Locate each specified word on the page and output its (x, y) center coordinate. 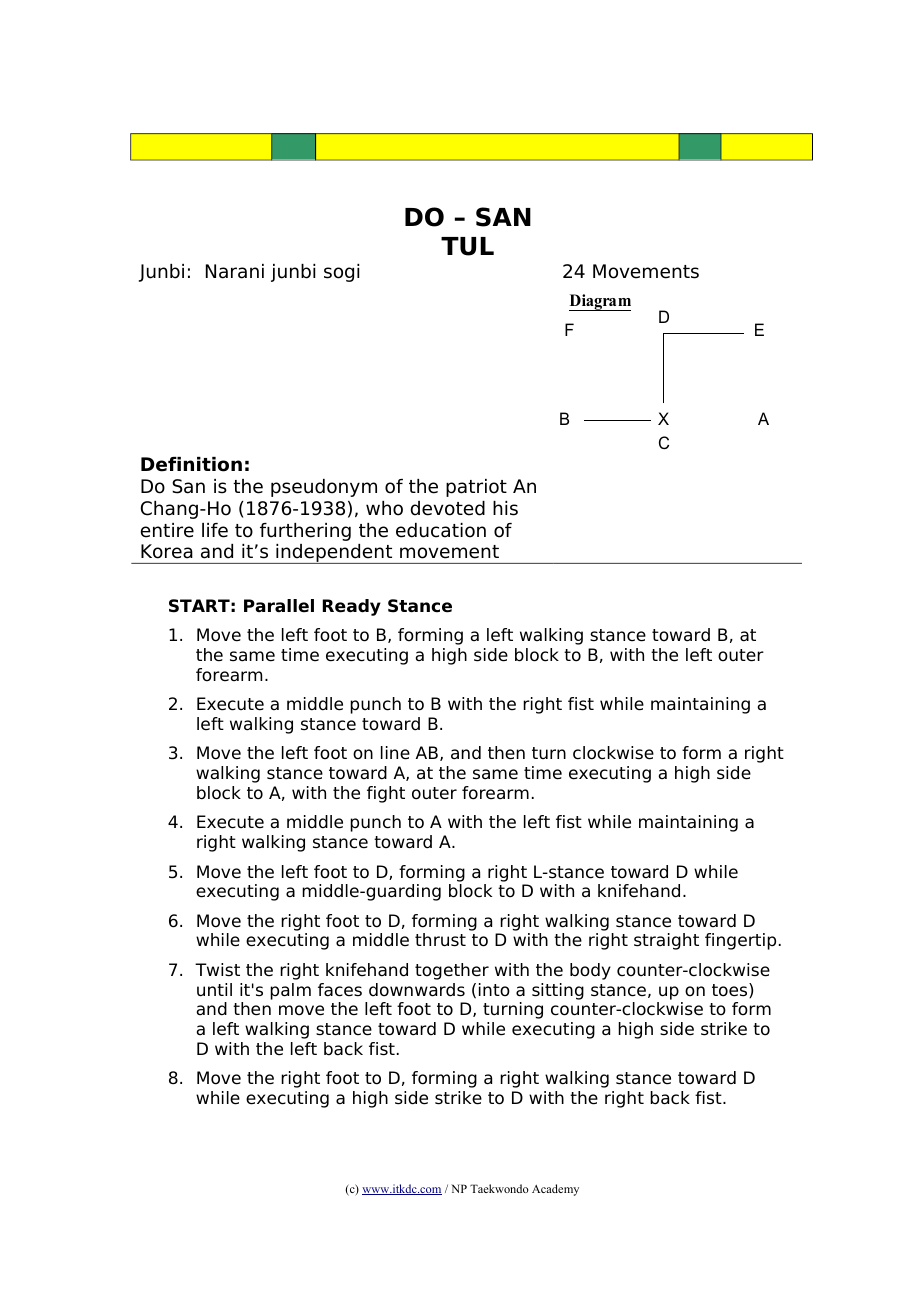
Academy (555, 1190)
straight (666, 941)
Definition (191, 464)
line (395, 753)
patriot (476, 488)
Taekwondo (499, 1188)
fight (386, 794)
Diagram (600, 302)
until (214, 990)
